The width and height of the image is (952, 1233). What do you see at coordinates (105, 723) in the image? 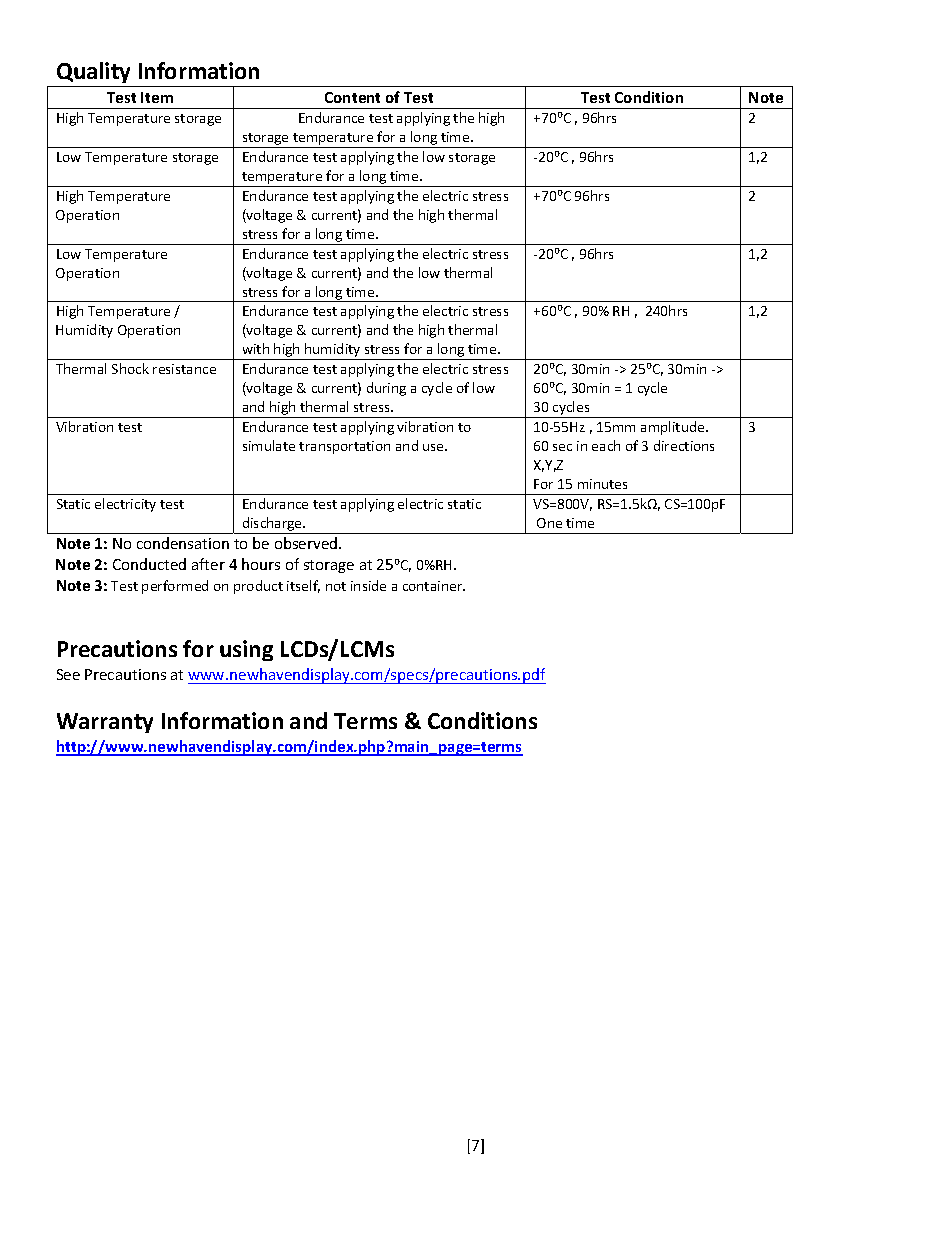
I see `Warranty` at bounding box center [105, 723].
